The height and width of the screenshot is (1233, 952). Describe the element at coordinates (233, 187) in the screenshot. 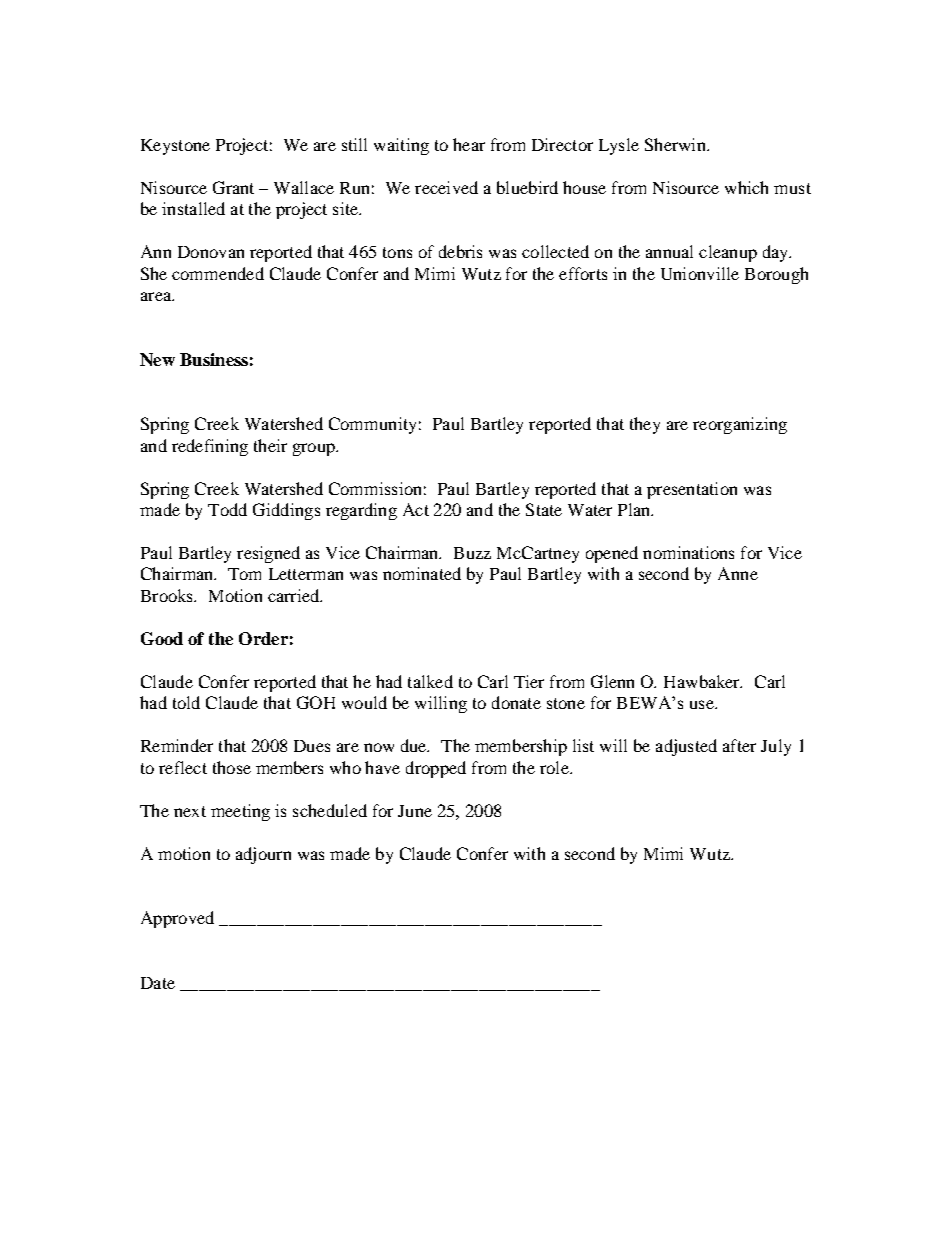

I see `Grant` at that location.
